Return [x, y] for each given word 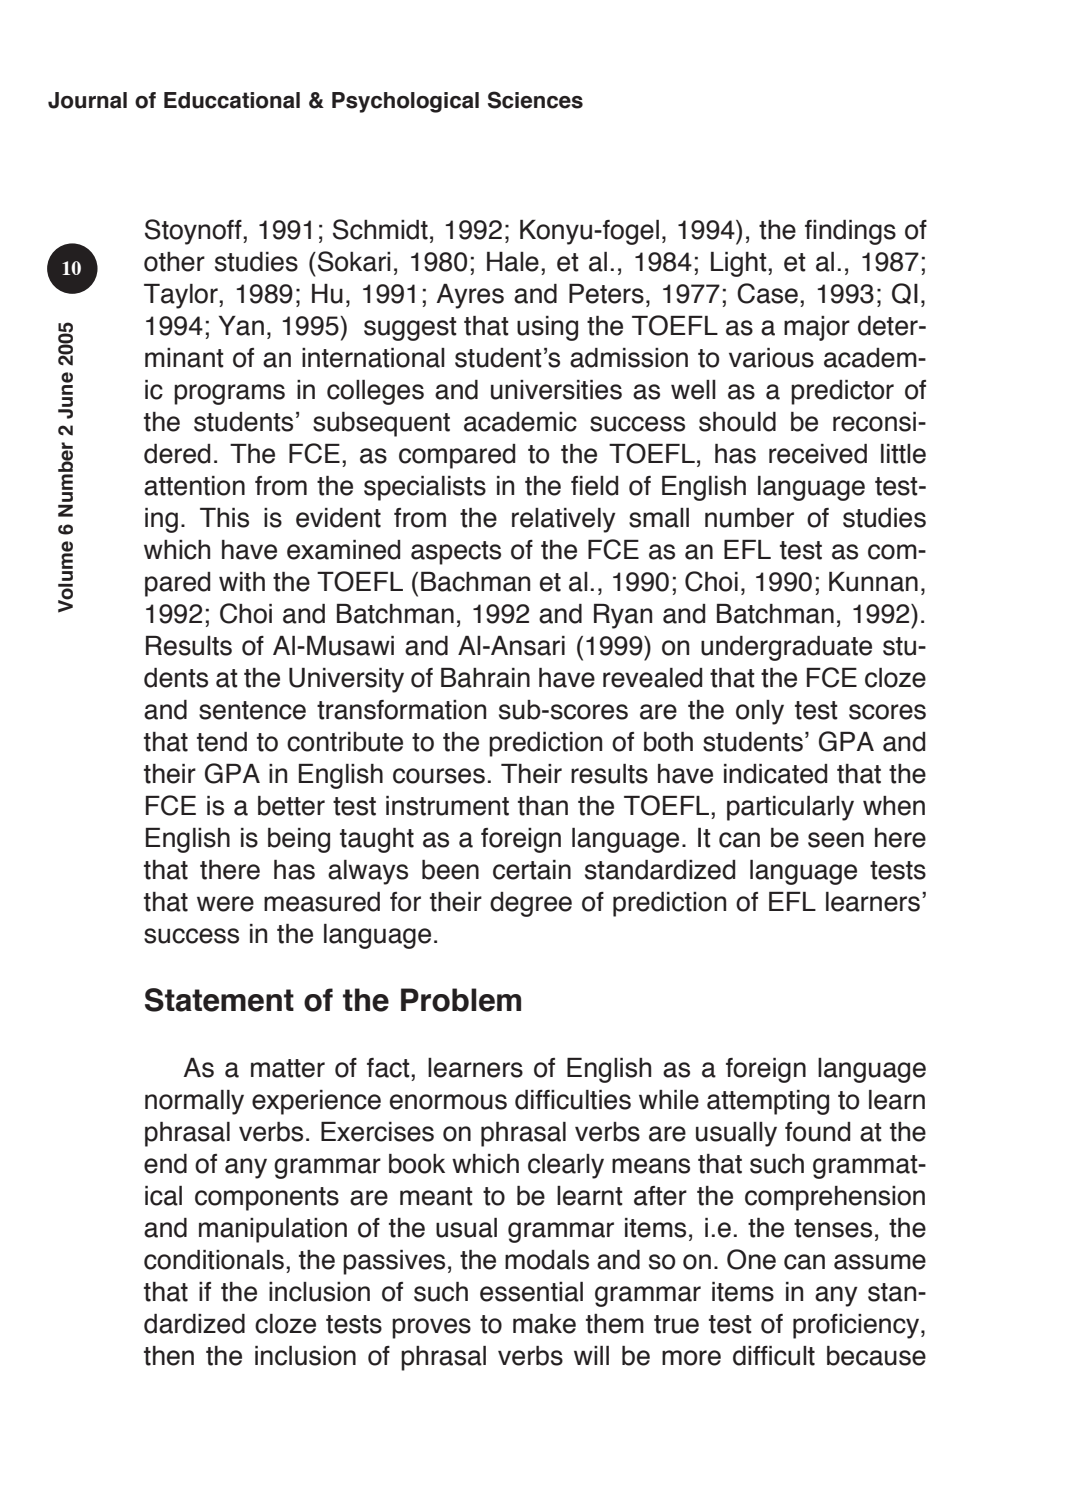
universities [556, 390]
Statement [219, 1000]
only [760, 712]
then [169, 1356]
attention [194, 486]
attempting [768, 1102]
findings [850, 232]
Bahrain [485, 678]
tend [222, 742]
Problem [461, 1000]
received [818, 454]
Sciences [535, 100]
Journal [87, 100]
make [544, 1324]
